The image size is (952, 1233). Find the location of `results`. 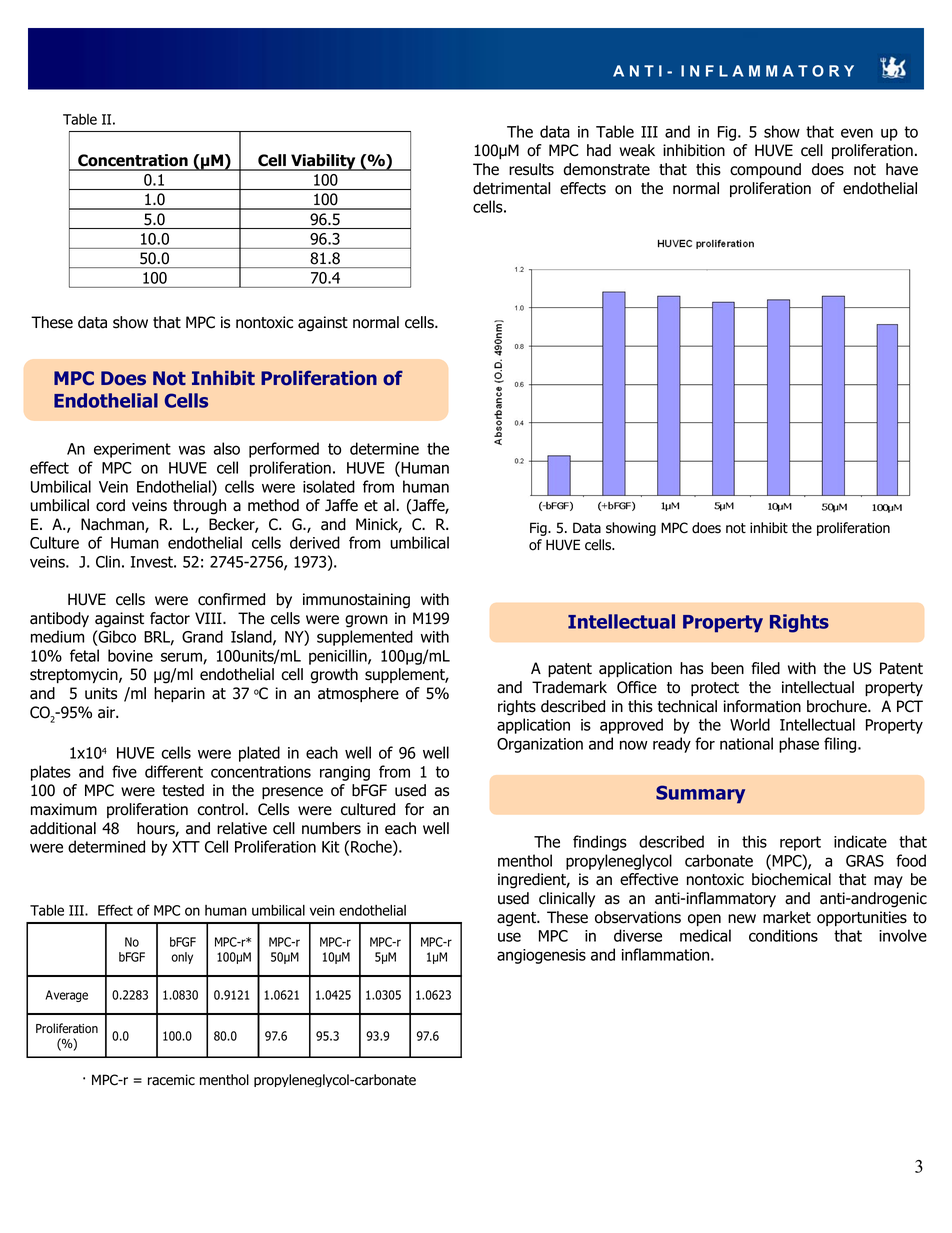

results is located at coordinates (531, 169).
